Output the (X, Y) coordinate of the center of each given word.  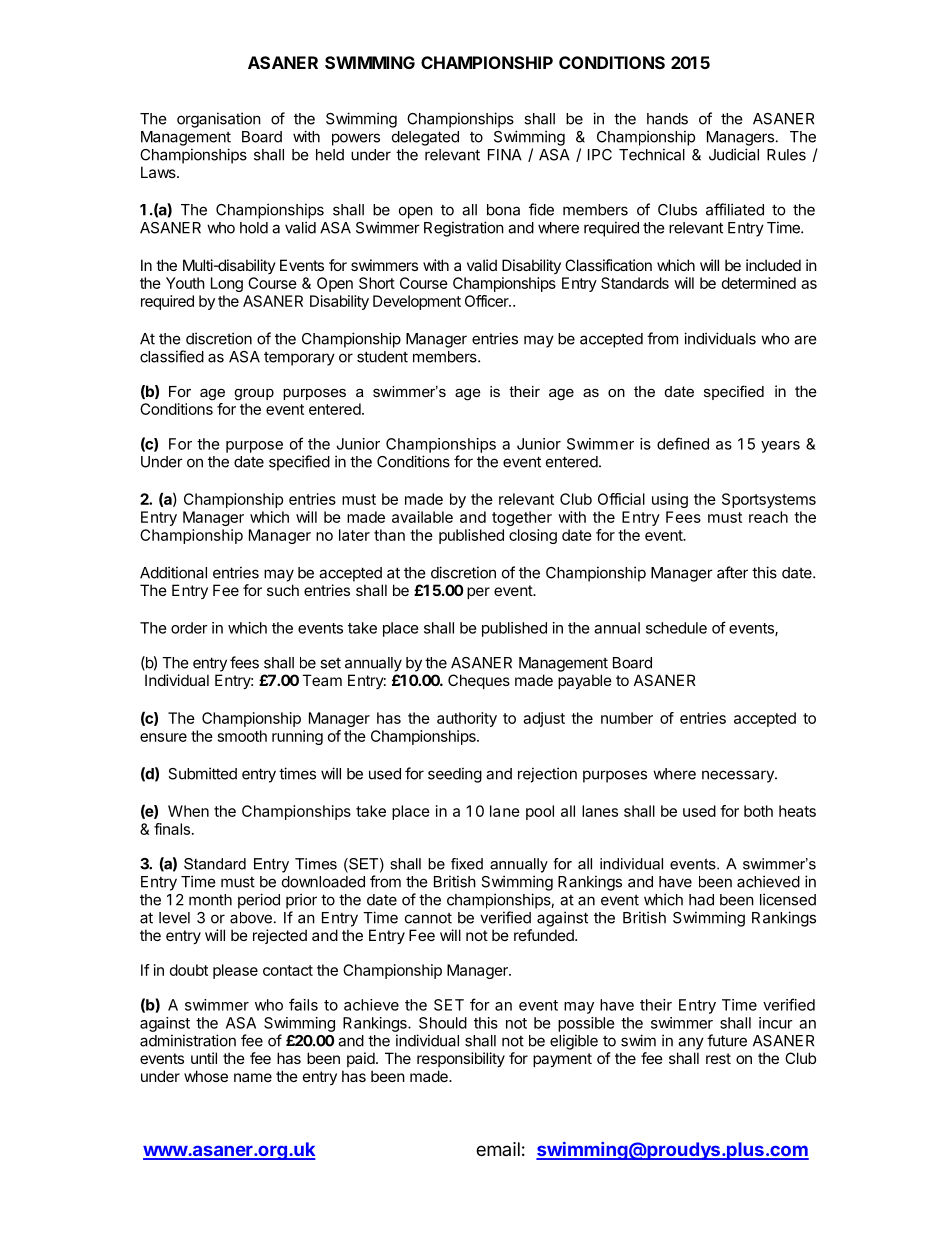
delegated (425, 138)
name (253, 1077)
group (254, 395)
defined (683, 443)
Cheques (479, 681)
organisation (219, 120)
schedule (676, 628)
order (189, 628)
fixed (467, 864)
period (259, 901)
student (382, 357)
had (701, 900)
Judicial (734, 154)
